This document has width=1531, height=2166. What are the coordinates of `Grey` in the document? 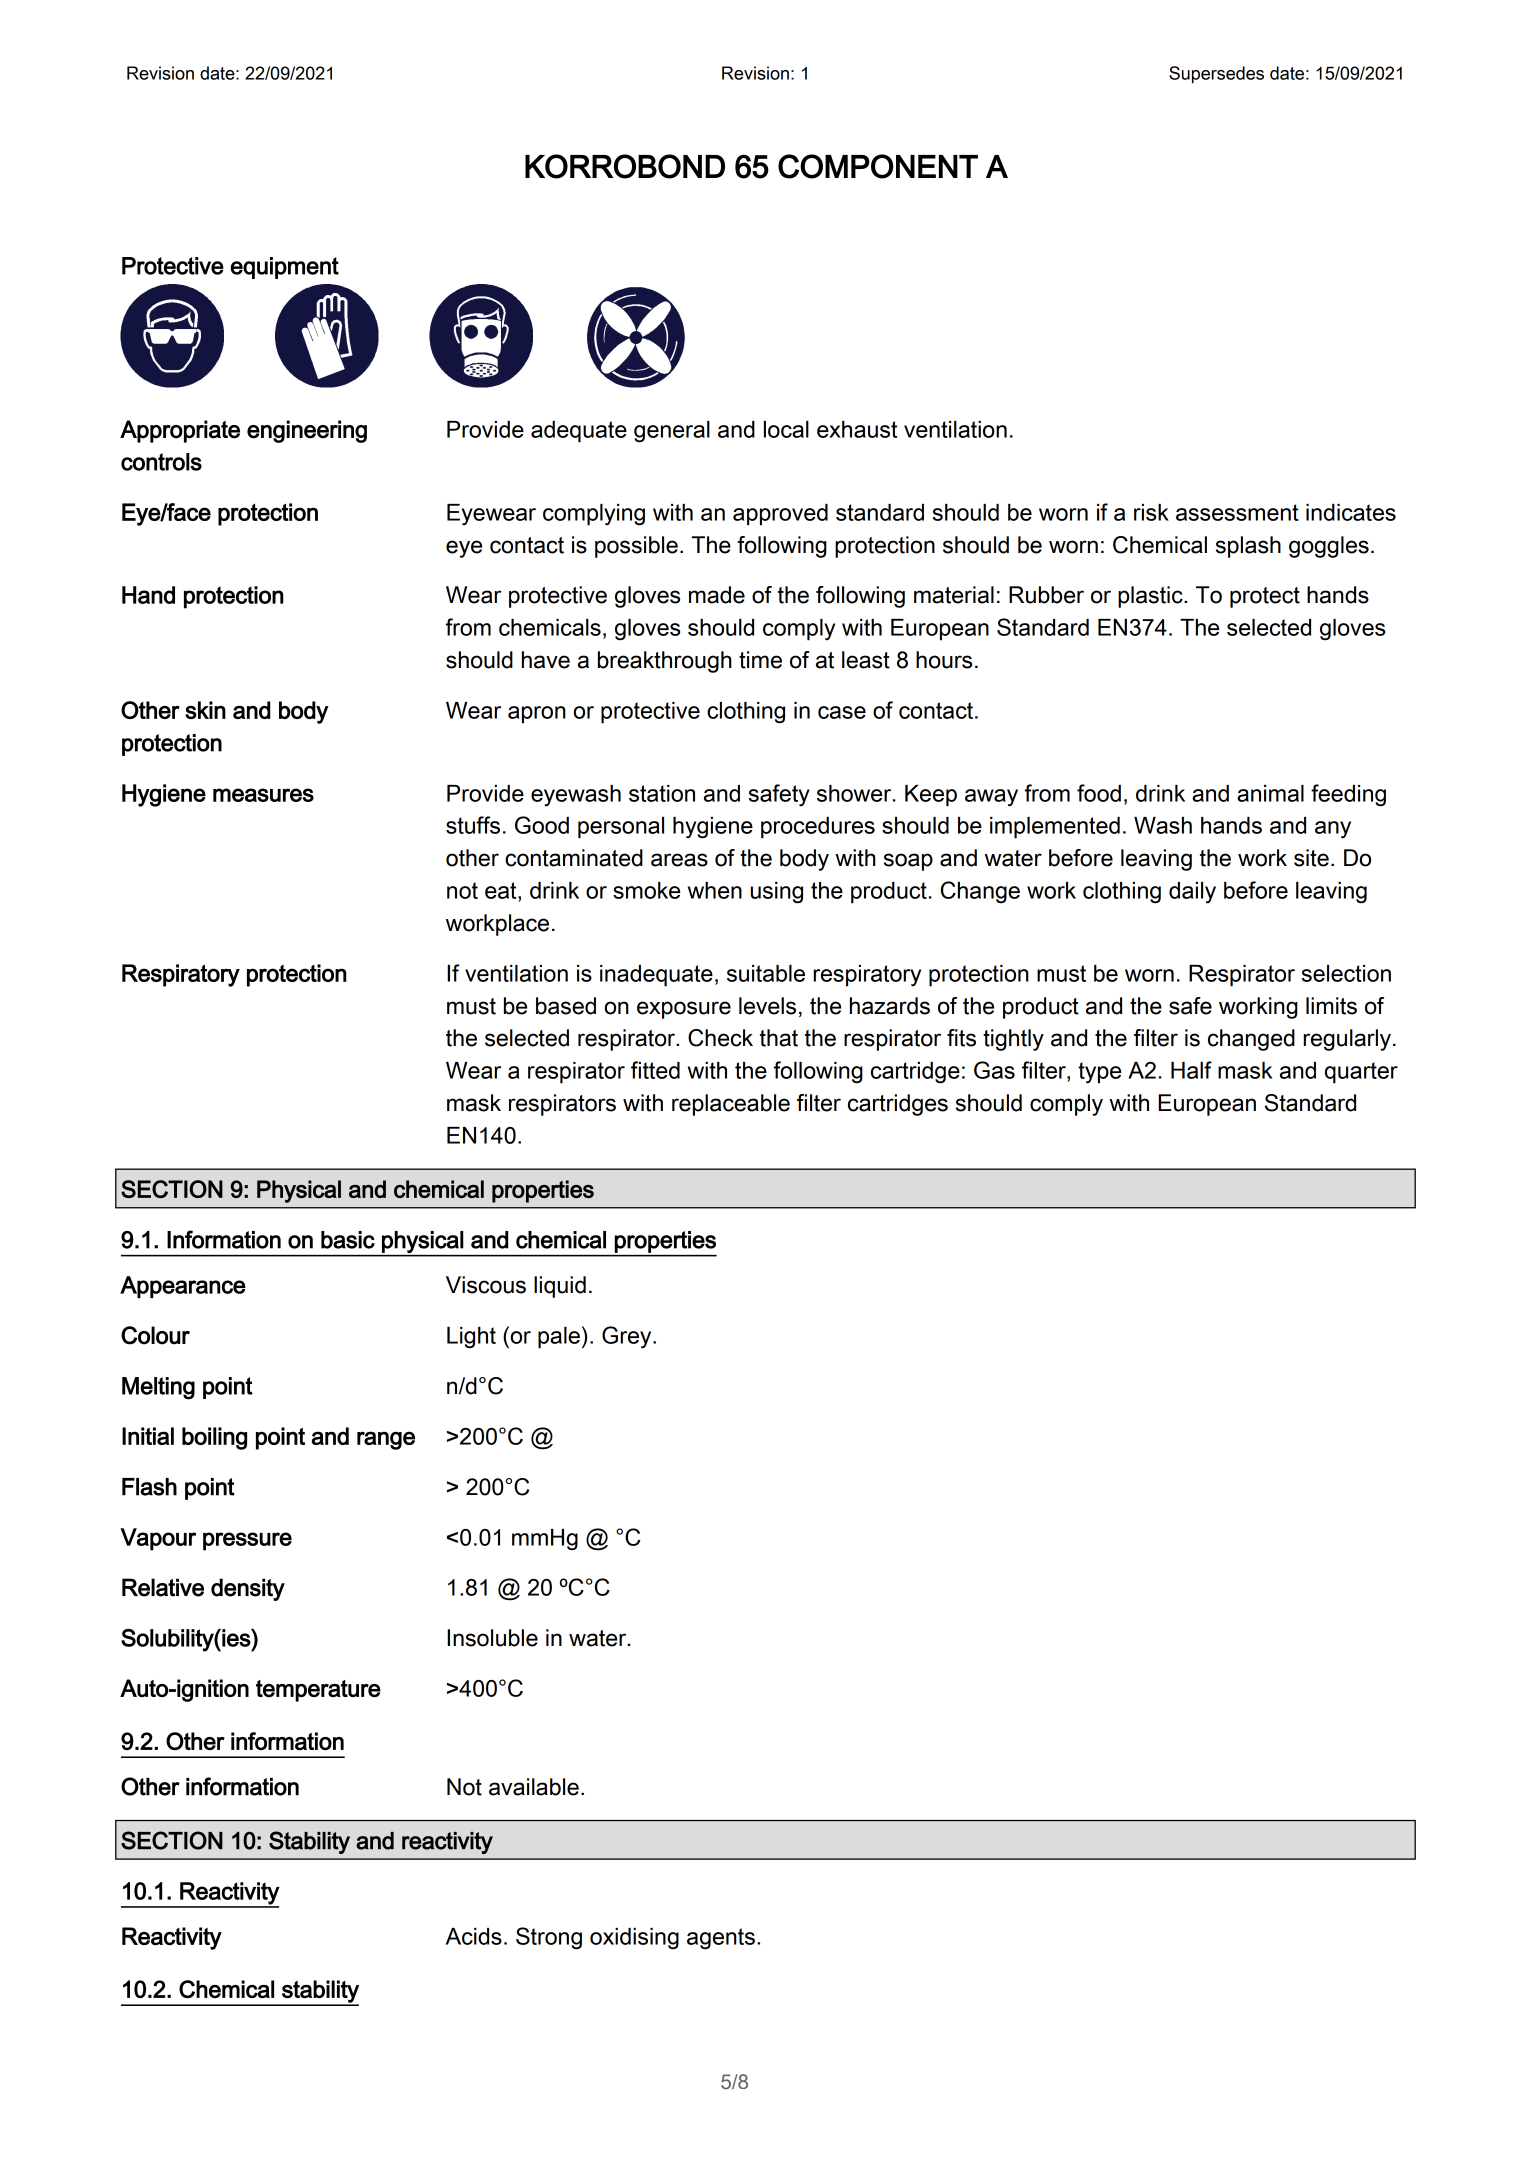 It's located at (628, 1337).
